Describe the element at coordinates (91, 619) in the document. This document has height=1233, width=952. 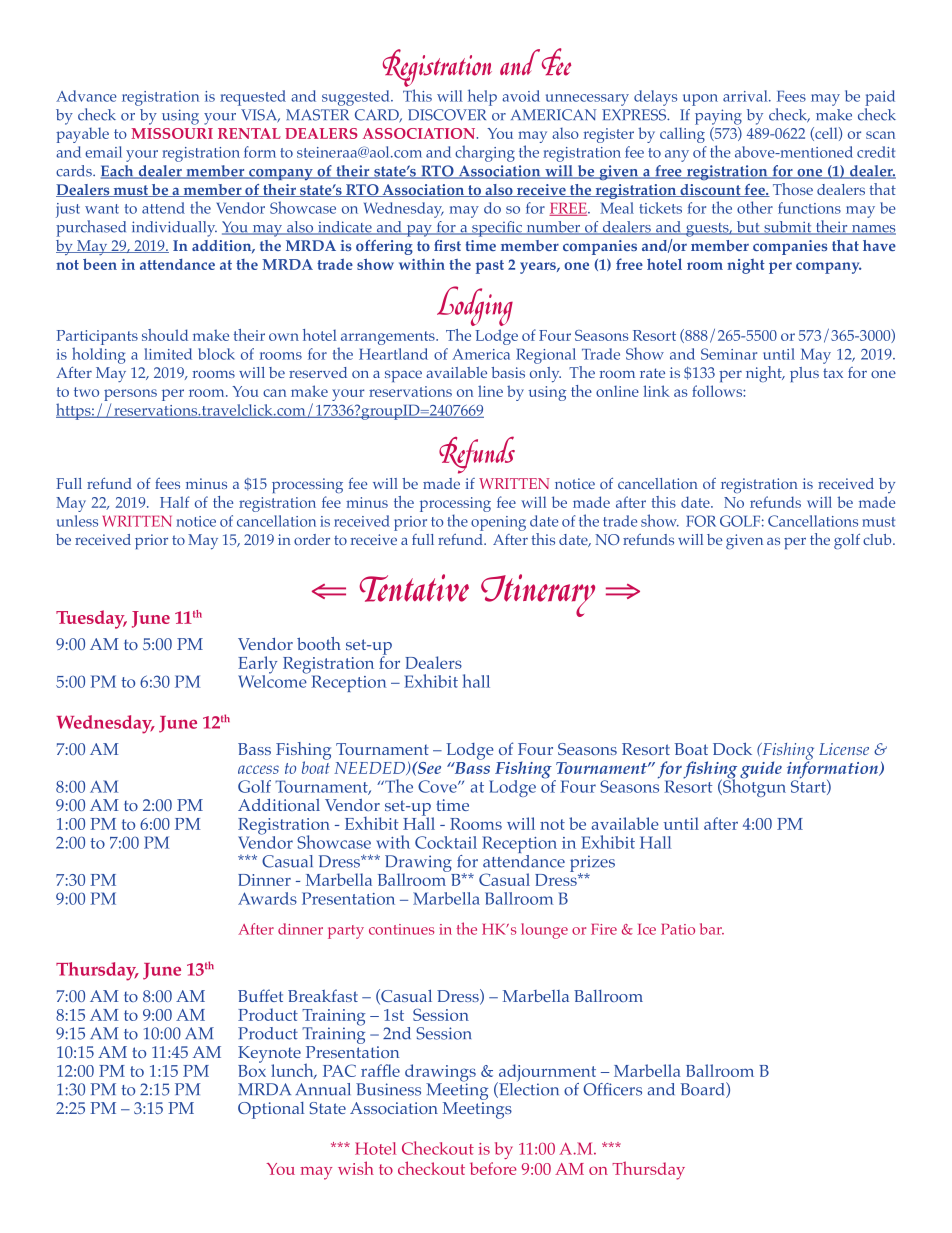
I see `Tuesday` at that location.
